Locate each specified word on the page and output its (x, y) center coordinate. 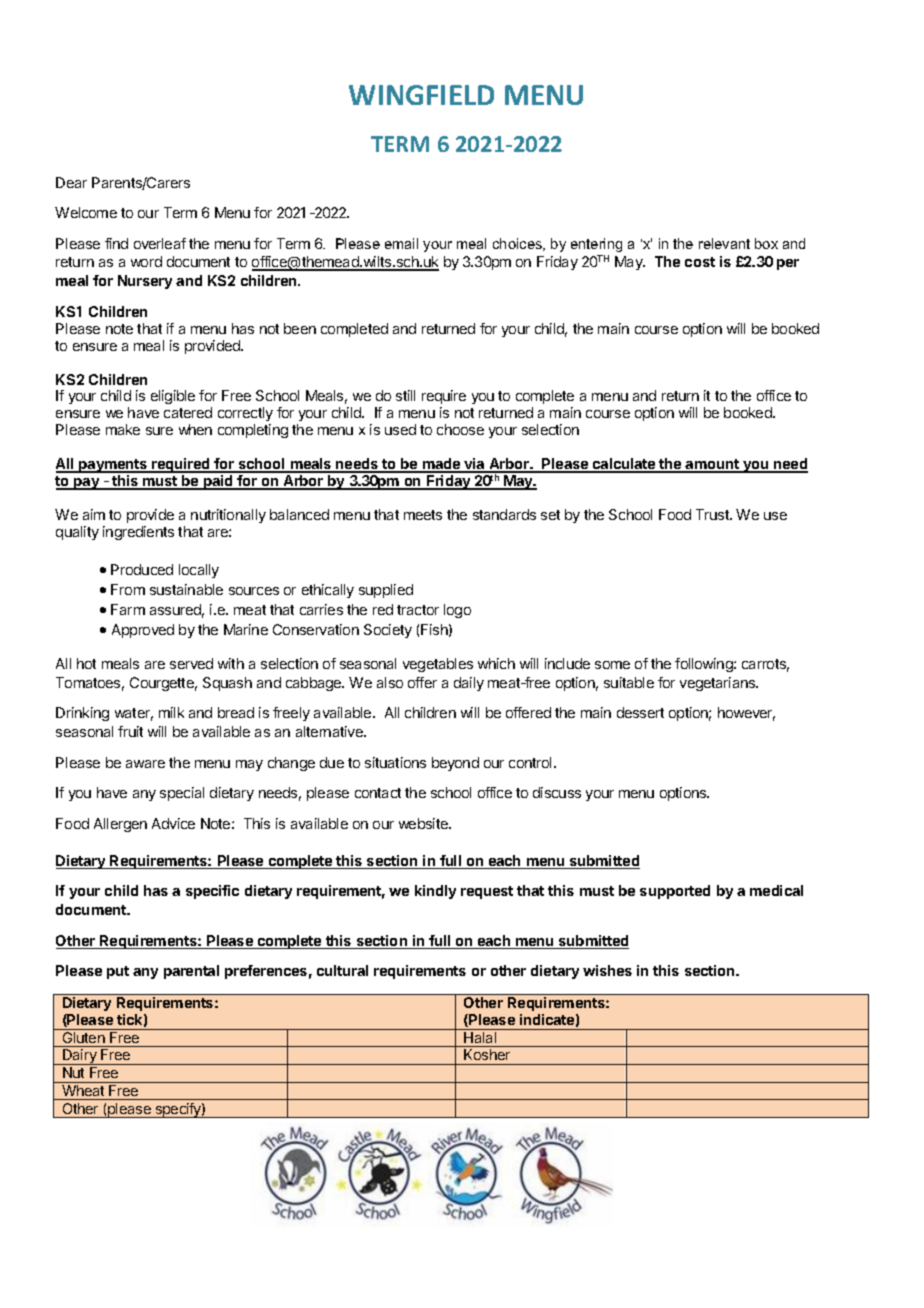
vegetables (438, 665)
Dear (71, 182)
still (405, 395)
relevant (724, 243)
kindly (435, 892)
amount (712, 466)
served (191, 663)
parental (191, 972)
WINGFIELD (421, 95)
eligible (173, 397)
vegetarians (719, 684)
